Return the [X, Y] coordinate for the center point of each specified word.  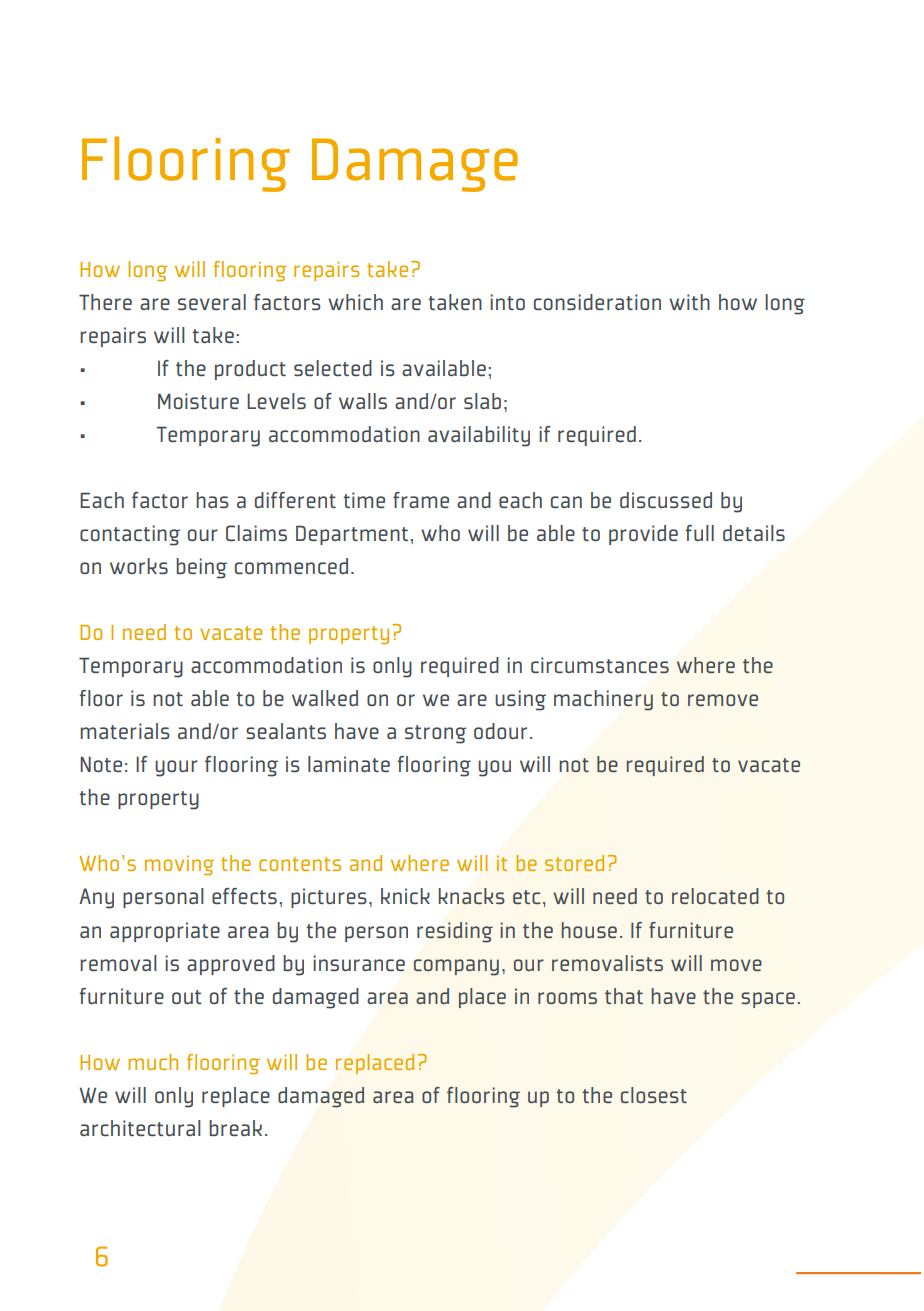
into [507, 302]
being [201, 568]
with [689, 302]
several [212, 302]
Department [352, 535]
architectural [140, 1128]
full [699, 533]
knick [405, 896]
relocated [715, 896]
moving [179, 865]
